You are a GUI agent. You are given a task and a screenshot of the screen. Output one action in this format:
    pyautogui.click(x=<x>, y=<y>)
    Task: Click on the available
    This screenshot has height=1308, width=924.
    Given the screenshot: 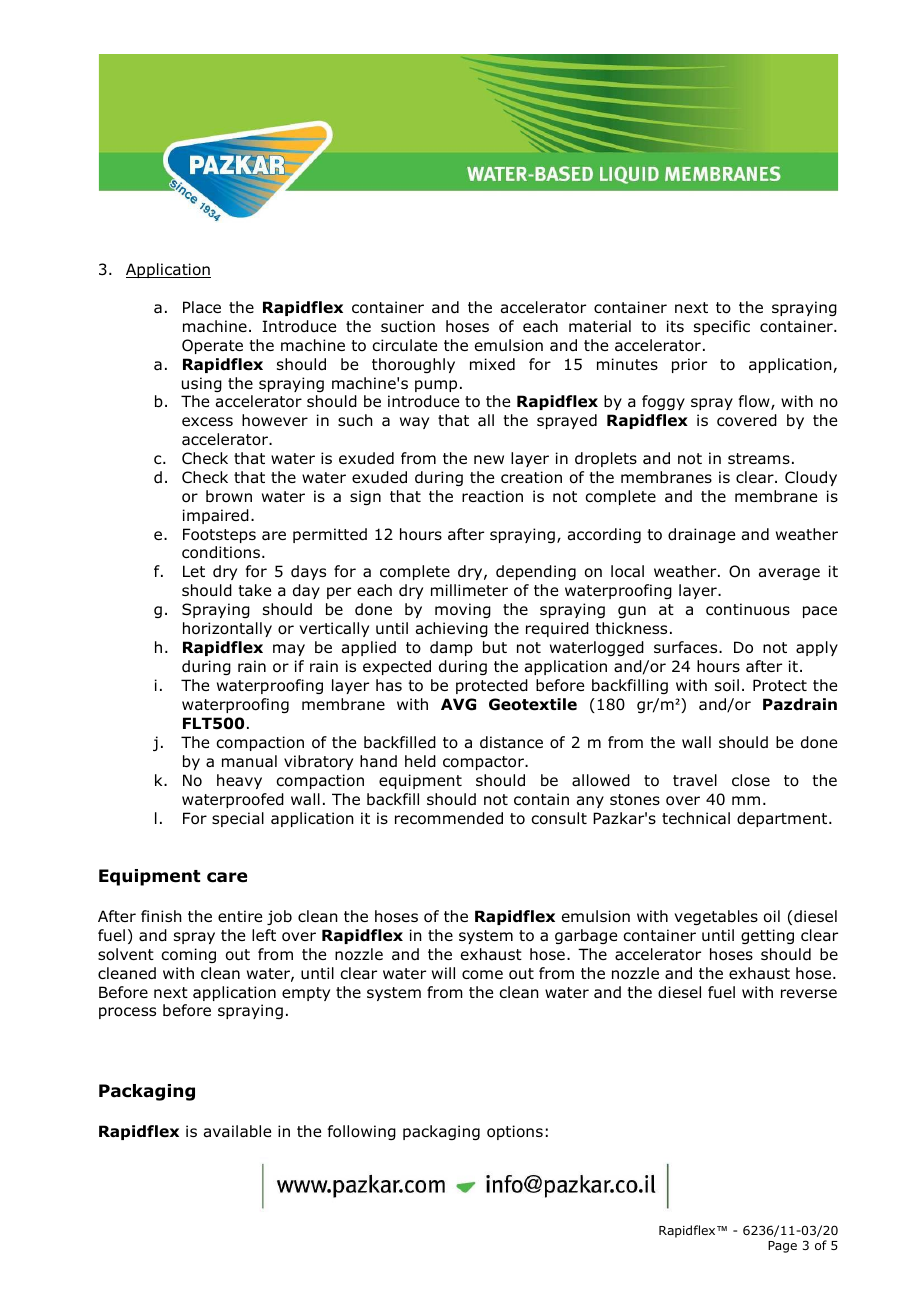 What is the action you would take?
    pyautogui.click(x=237, y=1131)
